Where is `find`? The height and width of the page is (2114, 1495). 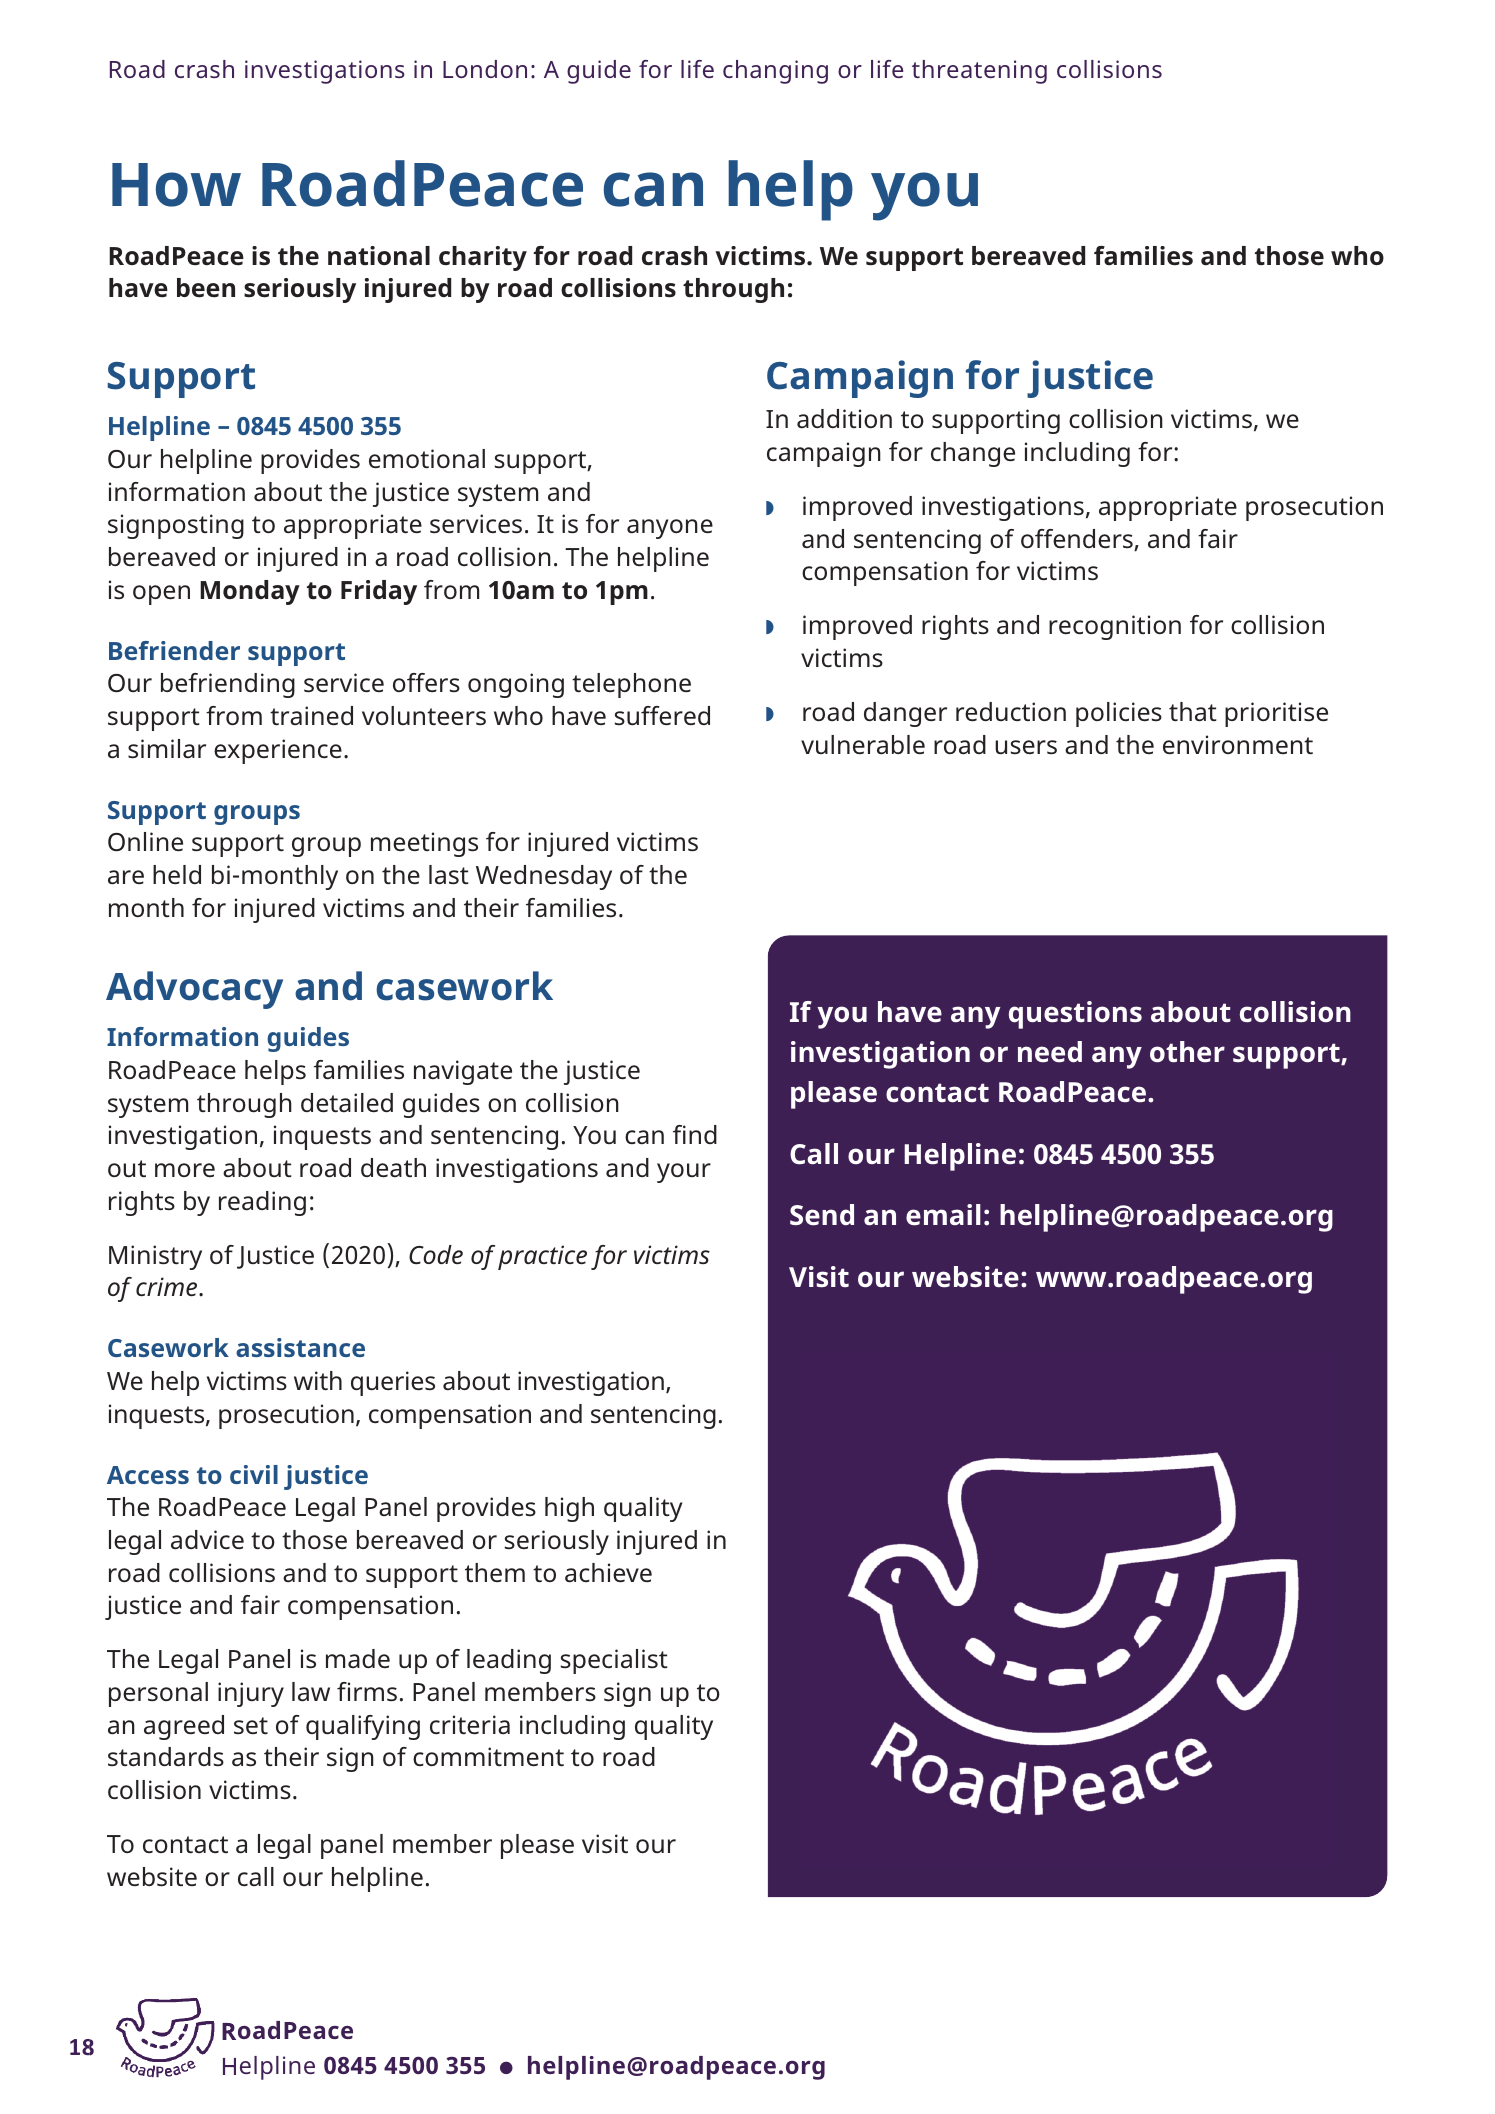 find is located at coordinates (695, 1134).
